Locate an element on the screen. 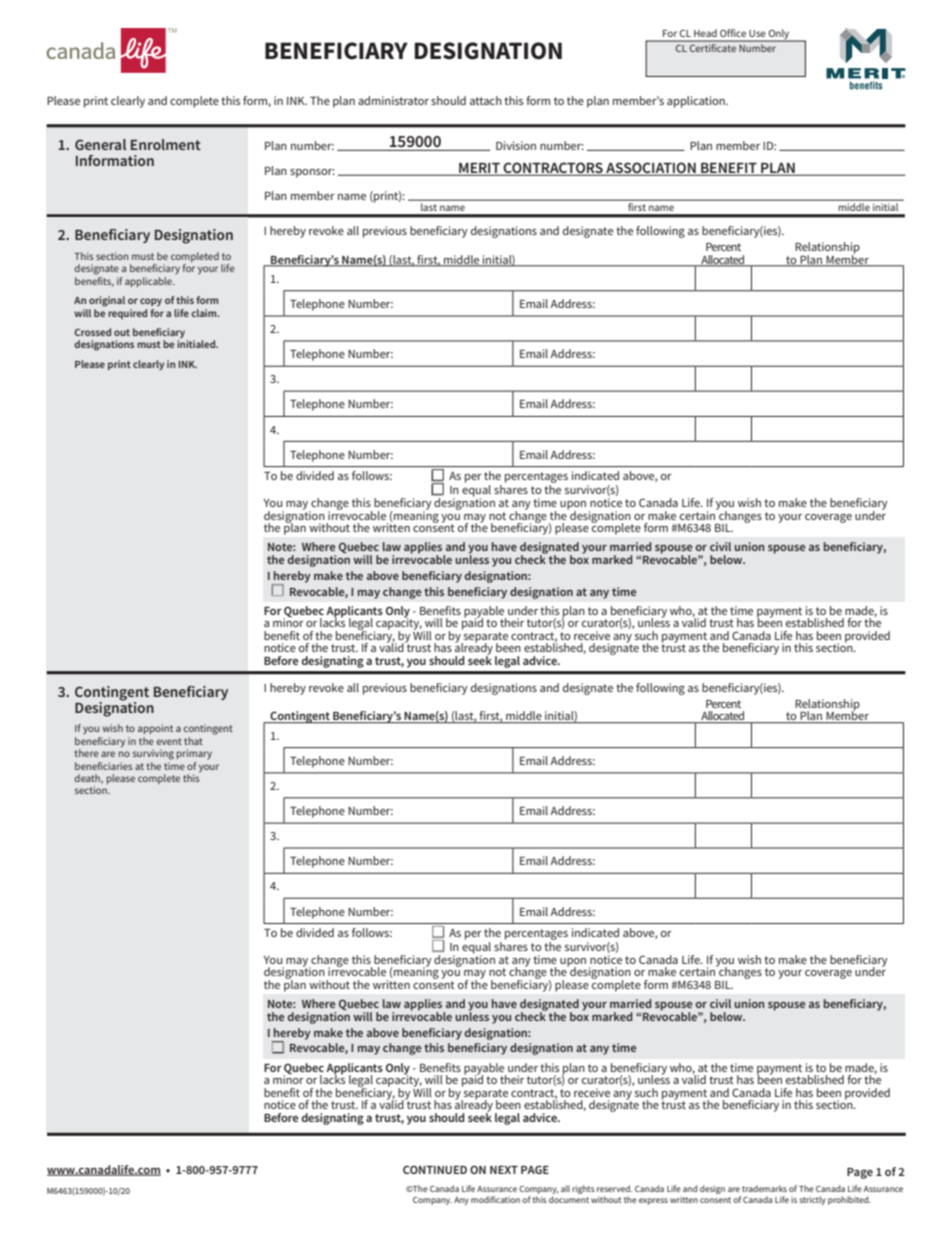 This screenshot has width=952, height=1233. MERIT is located at coordinates (479, 169).
